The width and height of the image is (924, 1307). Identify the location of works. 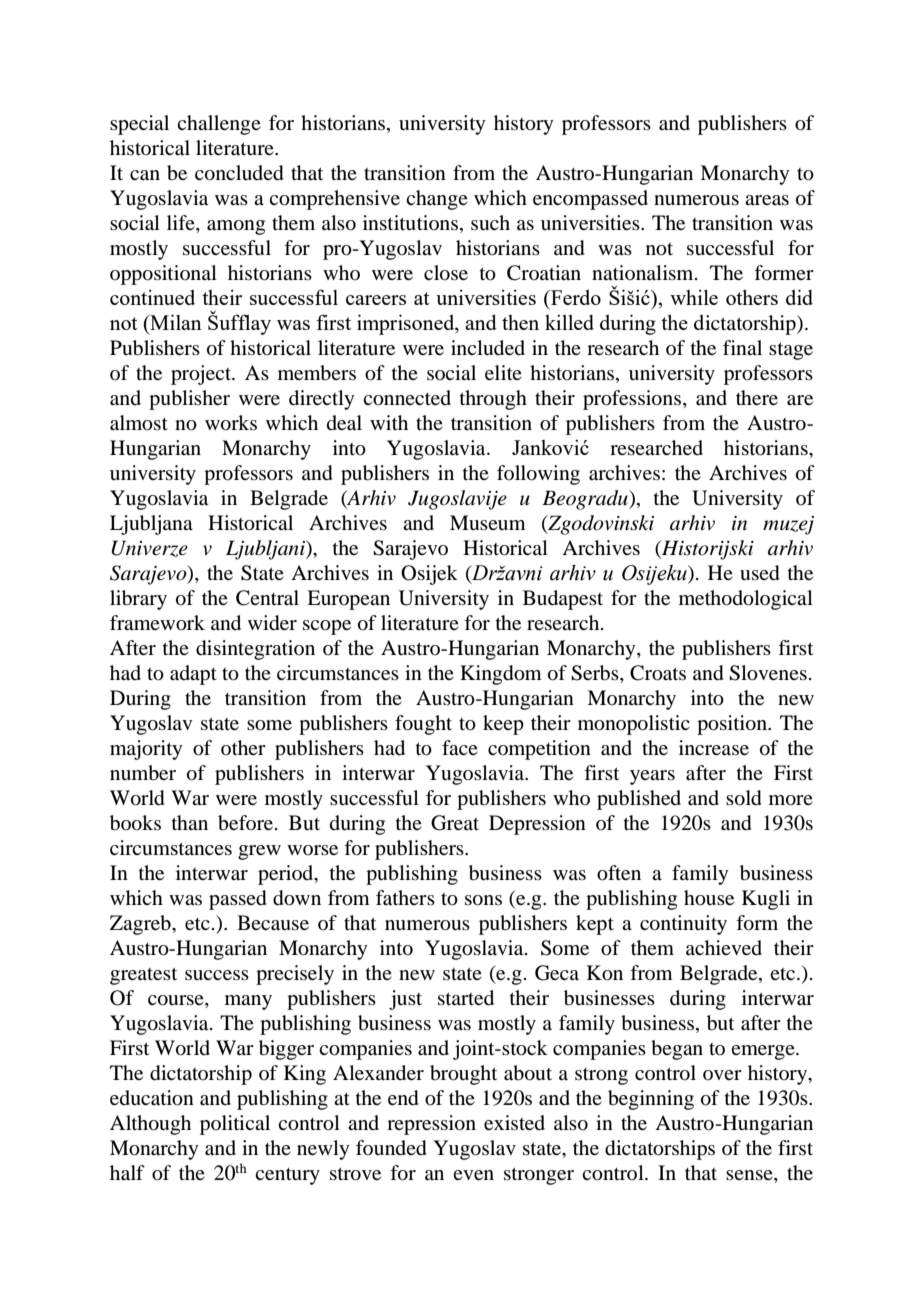
(231, 423).
